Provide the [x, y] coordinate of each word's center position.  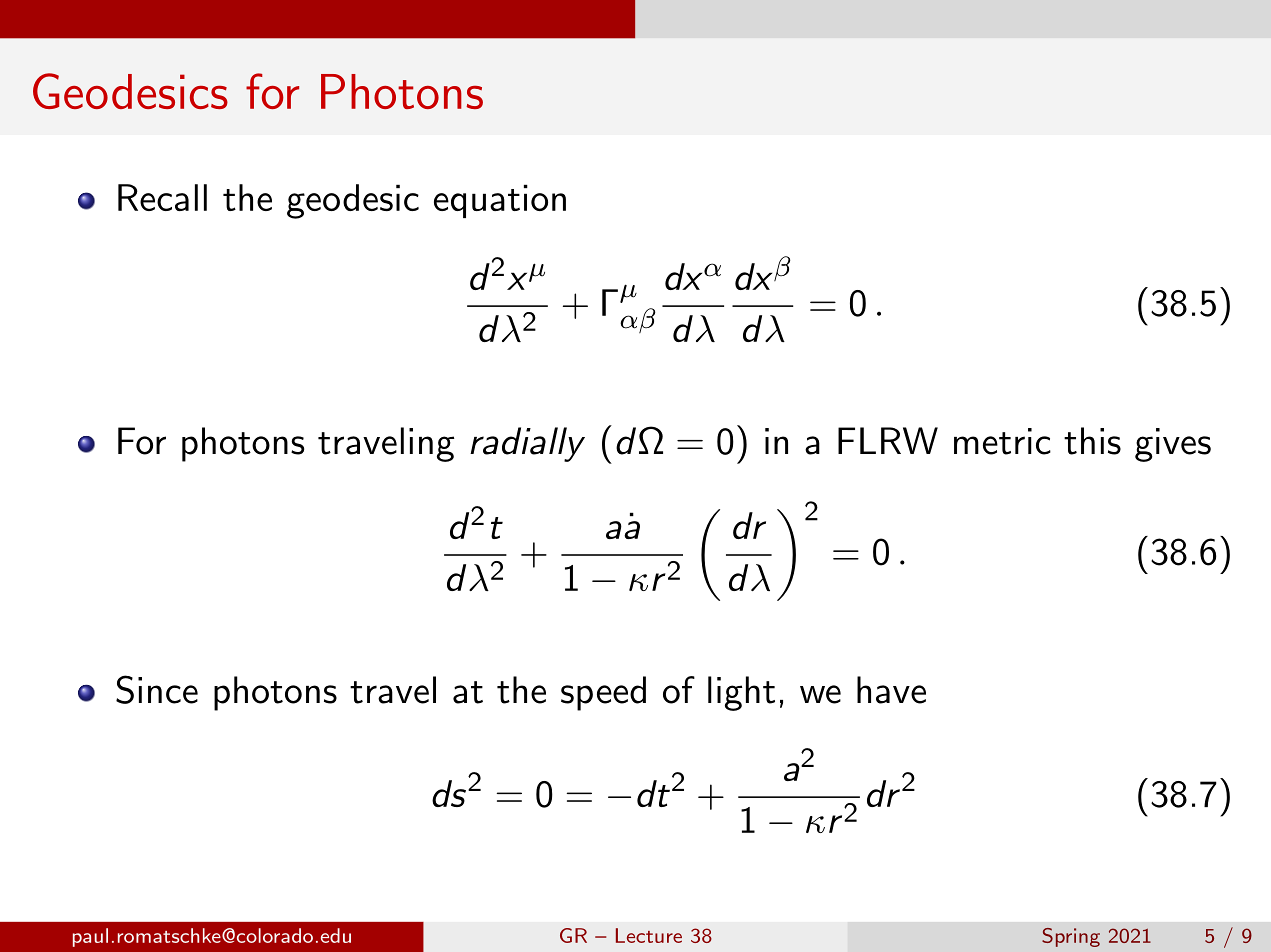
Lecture [649, 935]
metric [1002, 441]
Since [157, 689]
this [1092, 441]
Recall [162, 197]
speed [603, 693]
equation [500, 201]
